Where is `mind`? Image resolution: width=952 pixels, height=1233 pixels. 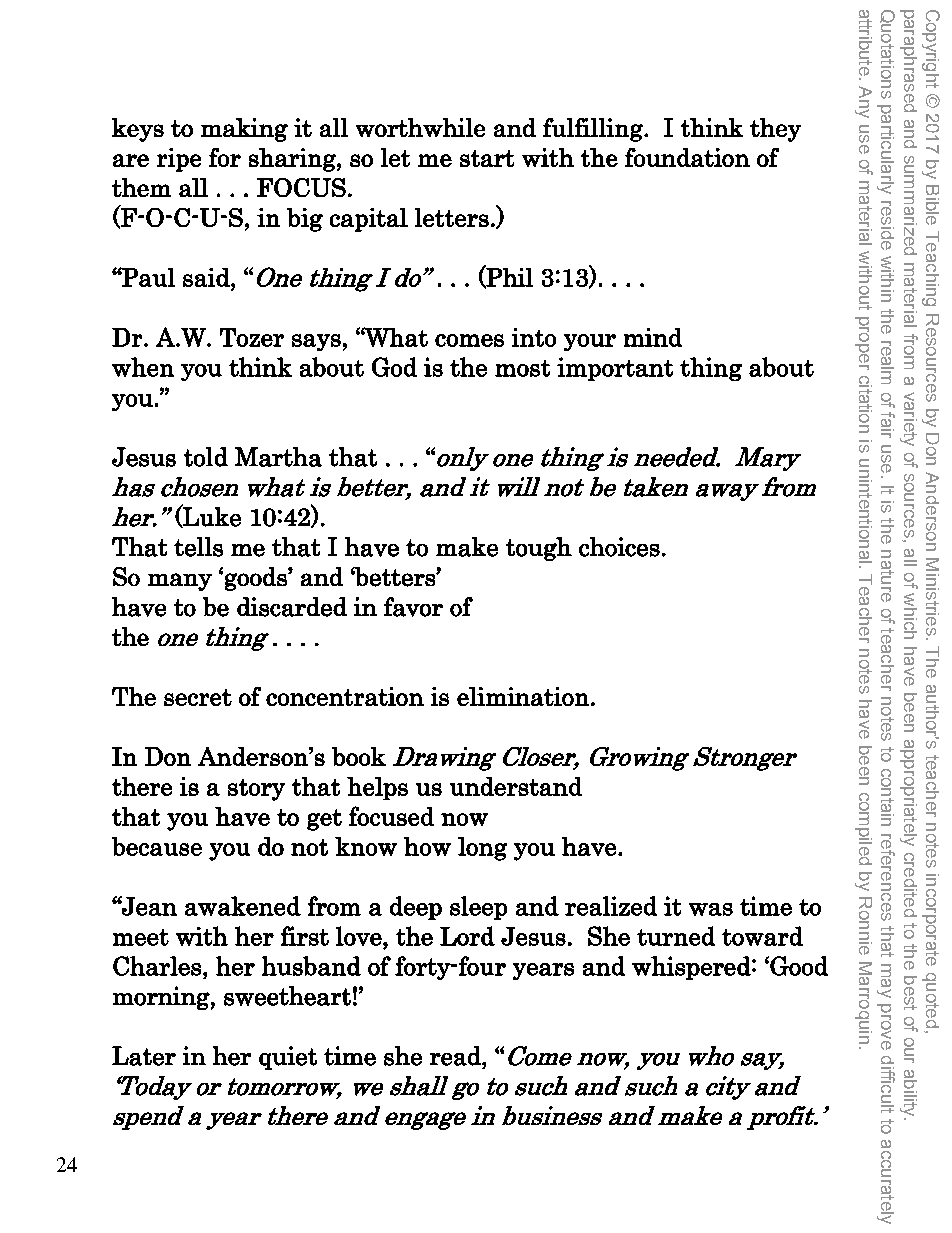
mind is located at coordinates (653, 337).
